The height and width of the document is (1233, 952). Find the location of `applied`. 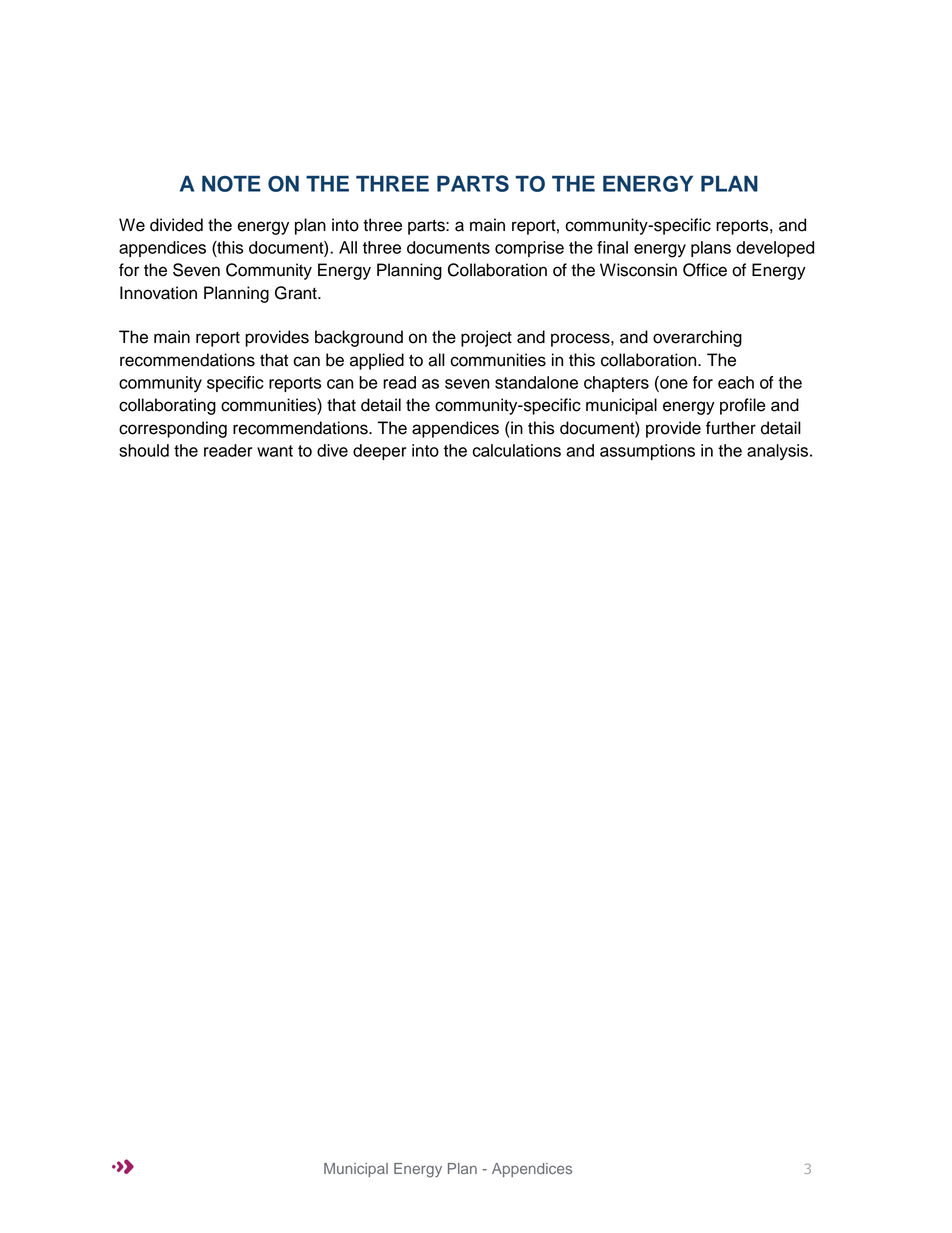

applied is located at coordinates (377, 361).
